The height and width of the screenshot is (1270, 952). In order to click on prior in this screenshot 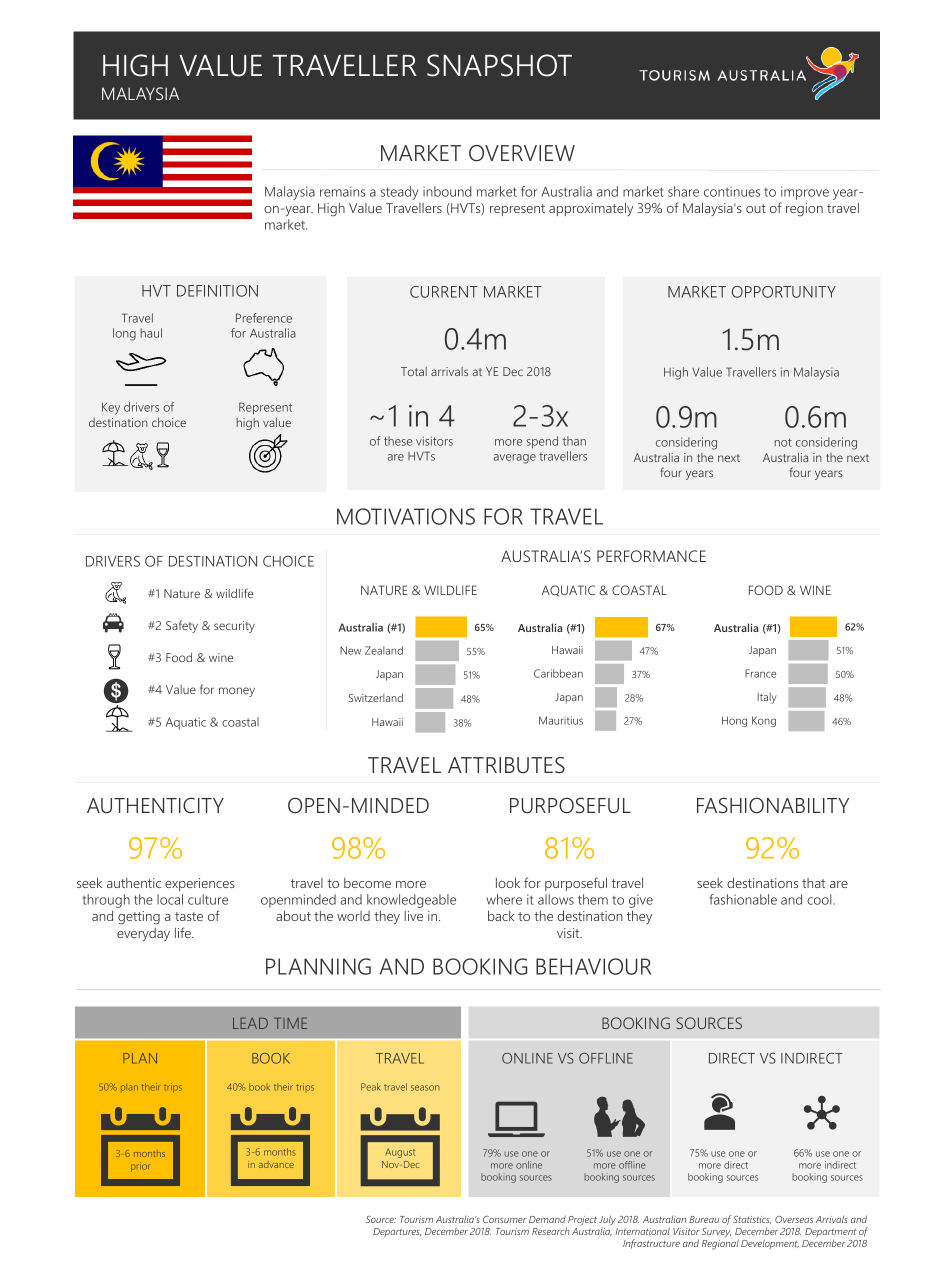, I will do `click(140, 1166)`.
